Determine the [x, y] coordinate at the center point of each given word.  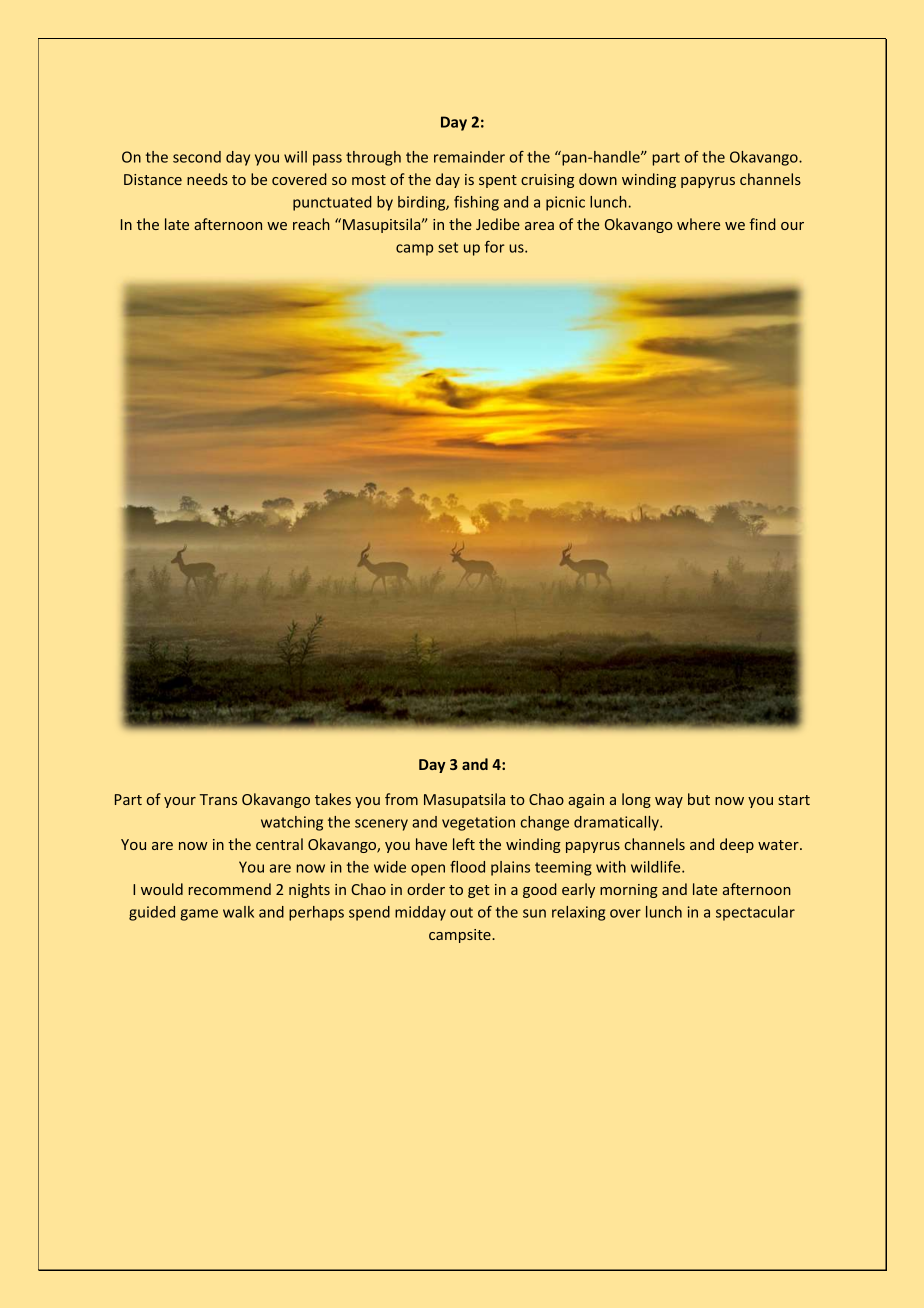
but [699, 799]
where [698, 224]
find [762, 224]
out [461, 912]
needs [207, 179]
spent [498, 181]
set [448, 247]
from [401, 799]
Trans [218, 799]
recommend [230, 889]
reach [311, 224]
